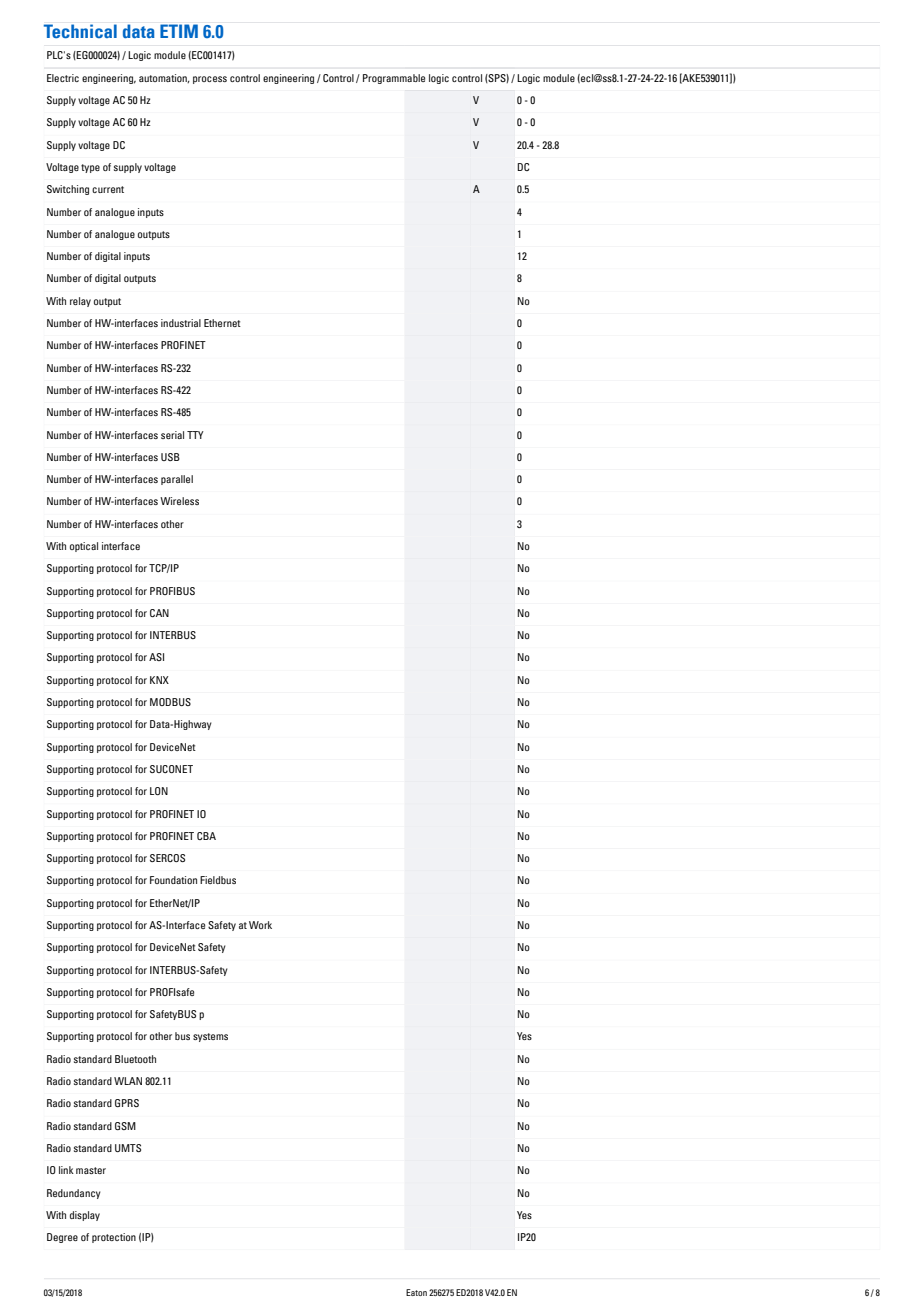 The height and width of the screenshot is (1308, 924). Describe the element at coordinates (210, 1037) in the screenshot. I see `systems` at that location.
